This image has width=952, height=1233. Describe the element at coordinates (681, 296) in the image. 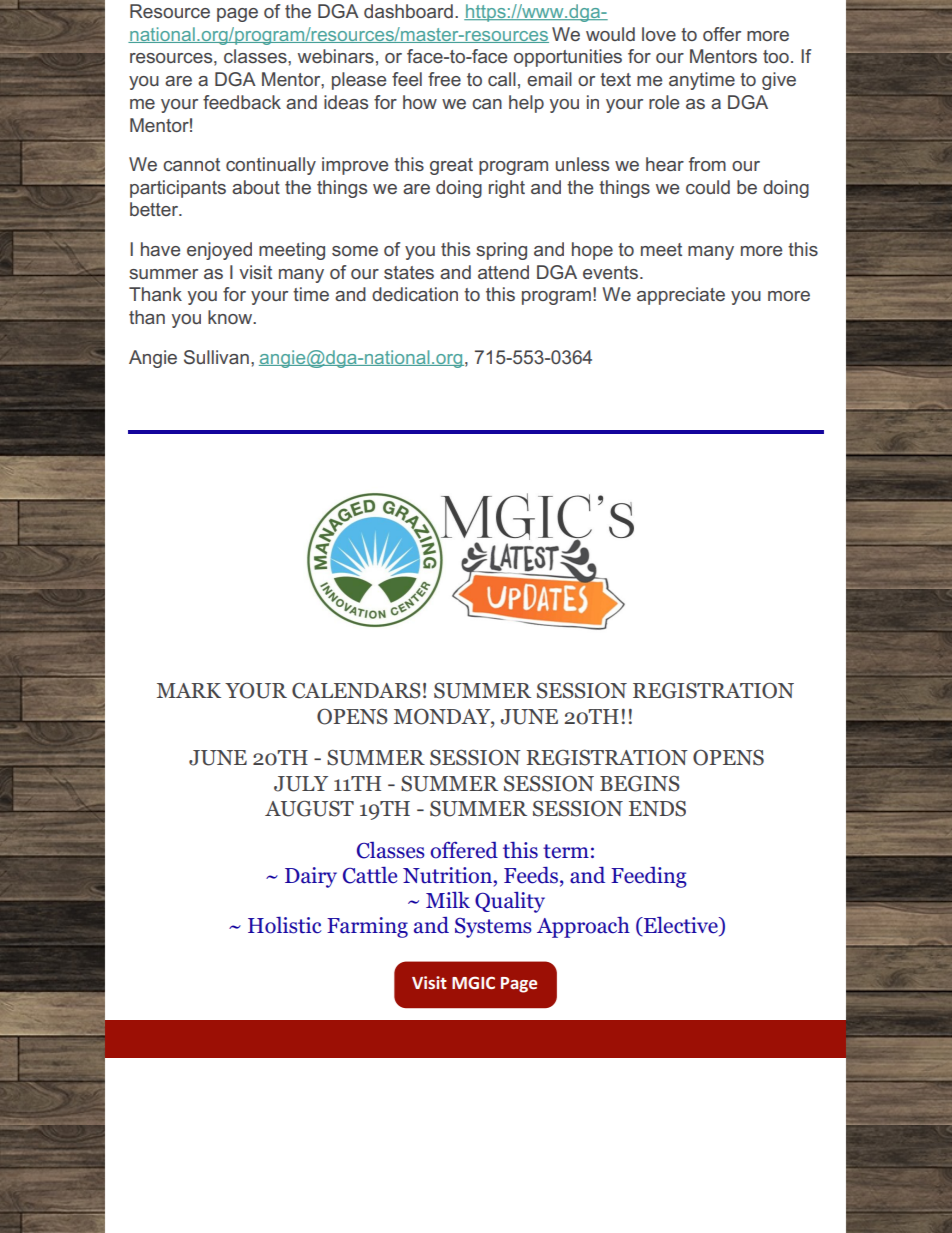

I see `appreciate` at that location.
